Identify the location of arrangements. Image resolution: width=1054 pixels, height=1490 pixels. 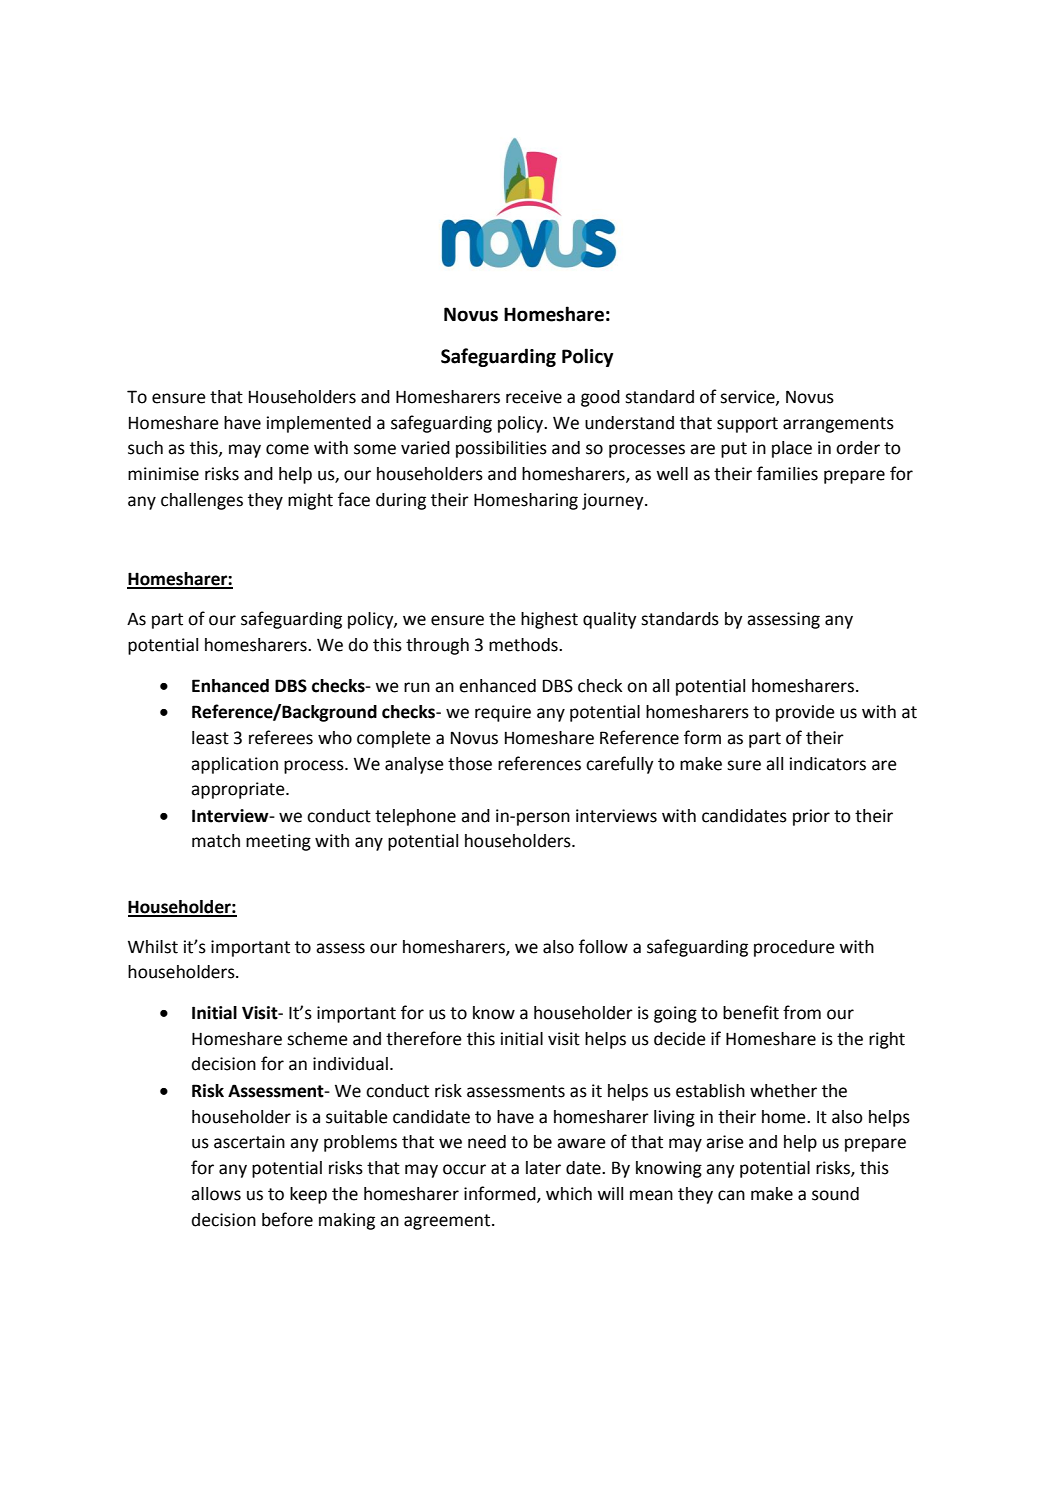
(838, 425).
